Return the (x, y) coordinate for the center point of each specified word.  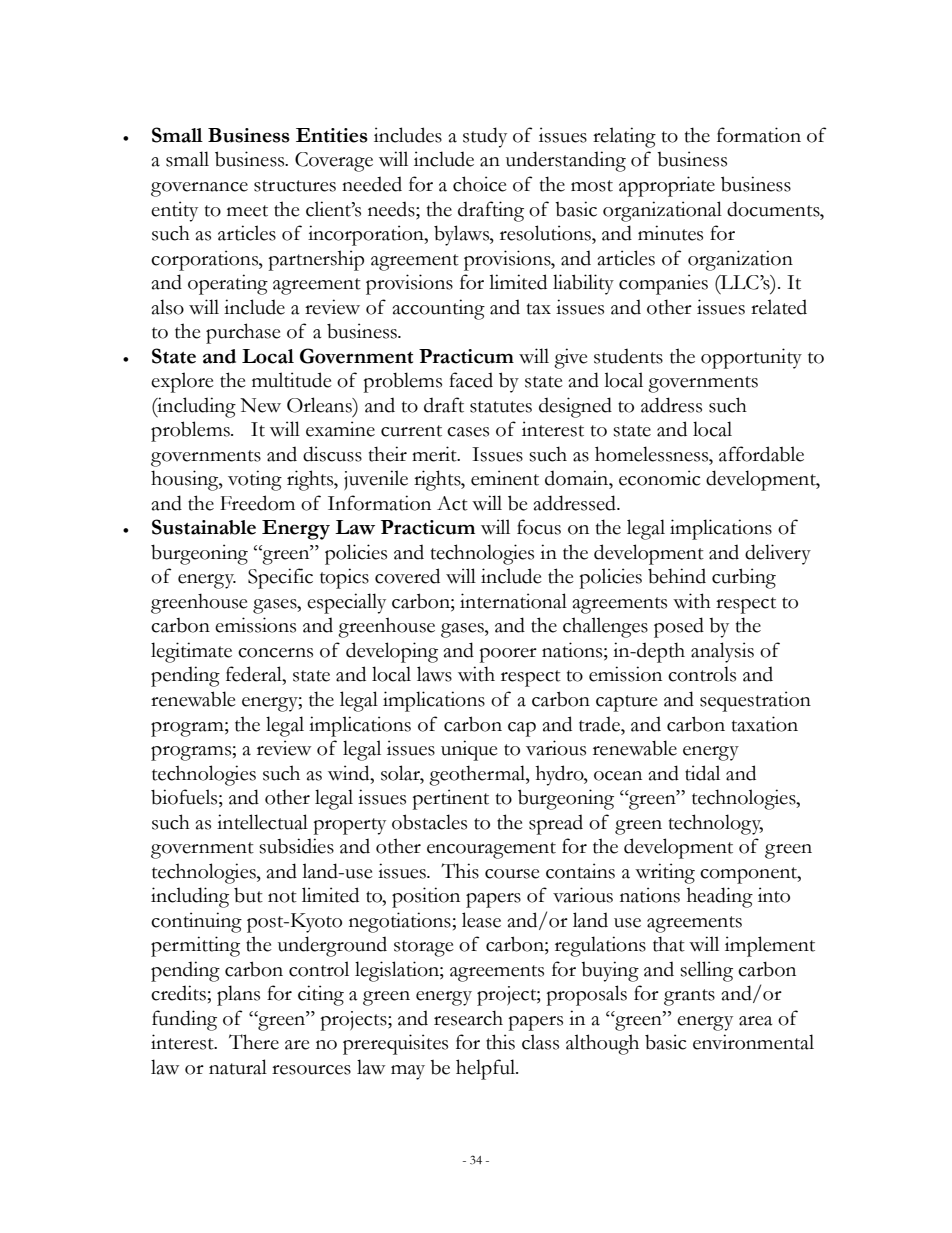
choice (480, 184)
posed (679, 627)
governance (199, 189)
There (254, 1042)
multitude (292, 380)
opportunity (751, 358)
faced (471, 380)
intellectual (262, 822)
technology (716, 824)
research (468, 1018)
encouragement (491, 850)
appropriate (667, 186)
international (513, 601)
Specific (280, 578)
